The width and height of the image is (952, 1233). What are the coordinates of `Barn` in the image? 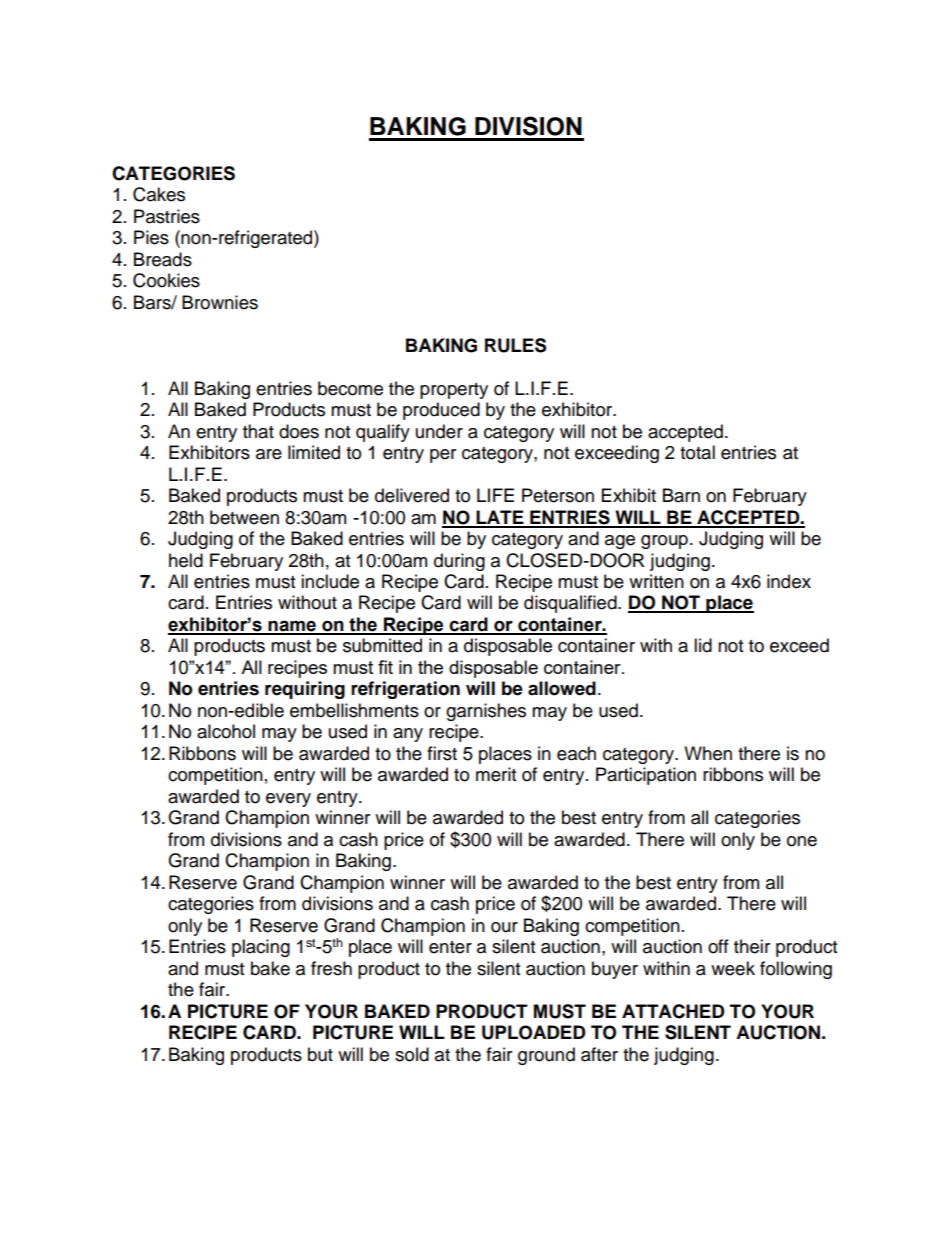 It's located at (681, 495).
